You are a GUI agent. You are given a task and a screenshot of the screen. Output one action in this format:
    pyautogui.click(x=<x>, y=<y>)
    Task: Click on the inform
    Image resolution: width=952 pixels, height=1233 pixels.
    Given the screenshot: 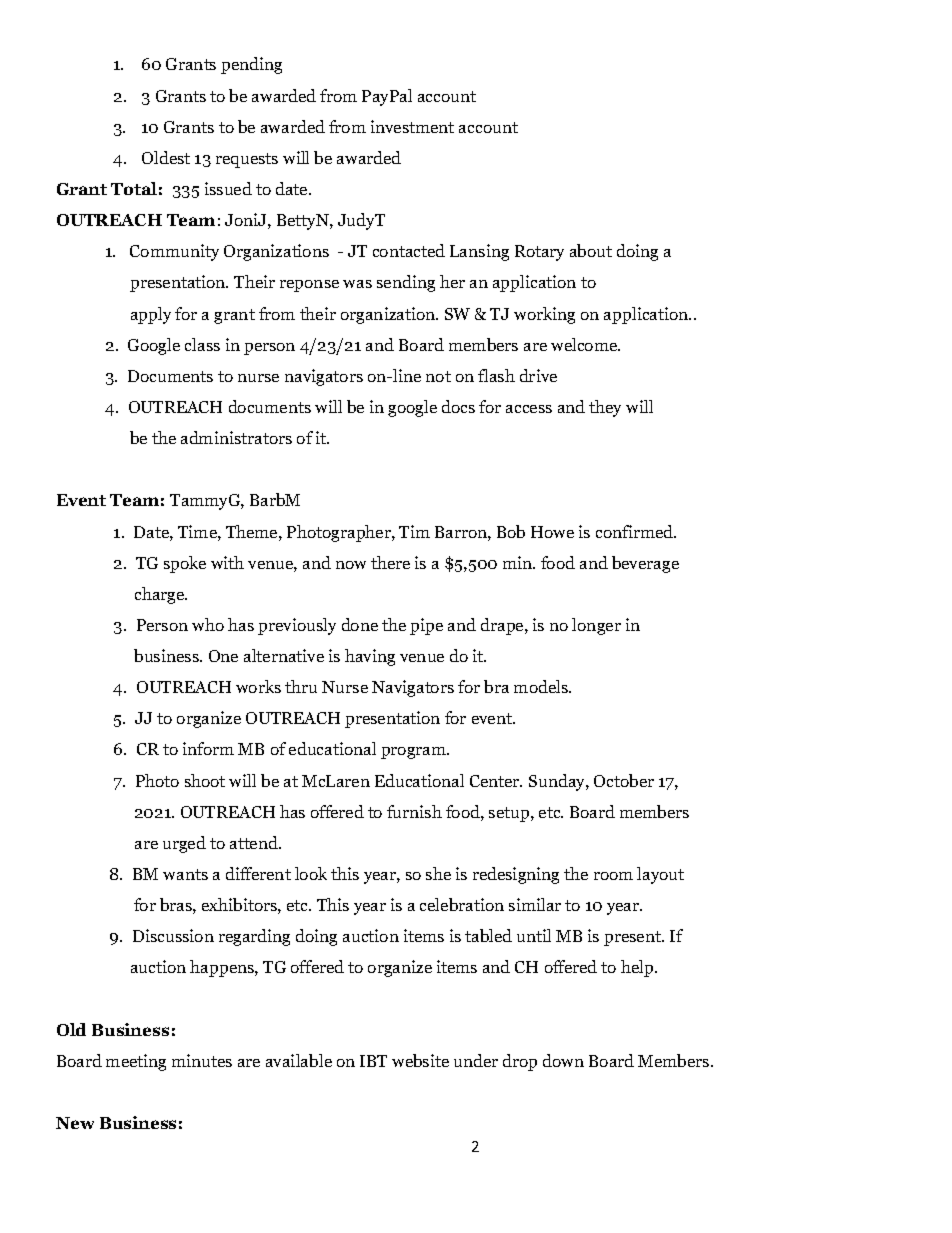 What is the action you would take?
    pyautogui.click(x=208, y=748)
